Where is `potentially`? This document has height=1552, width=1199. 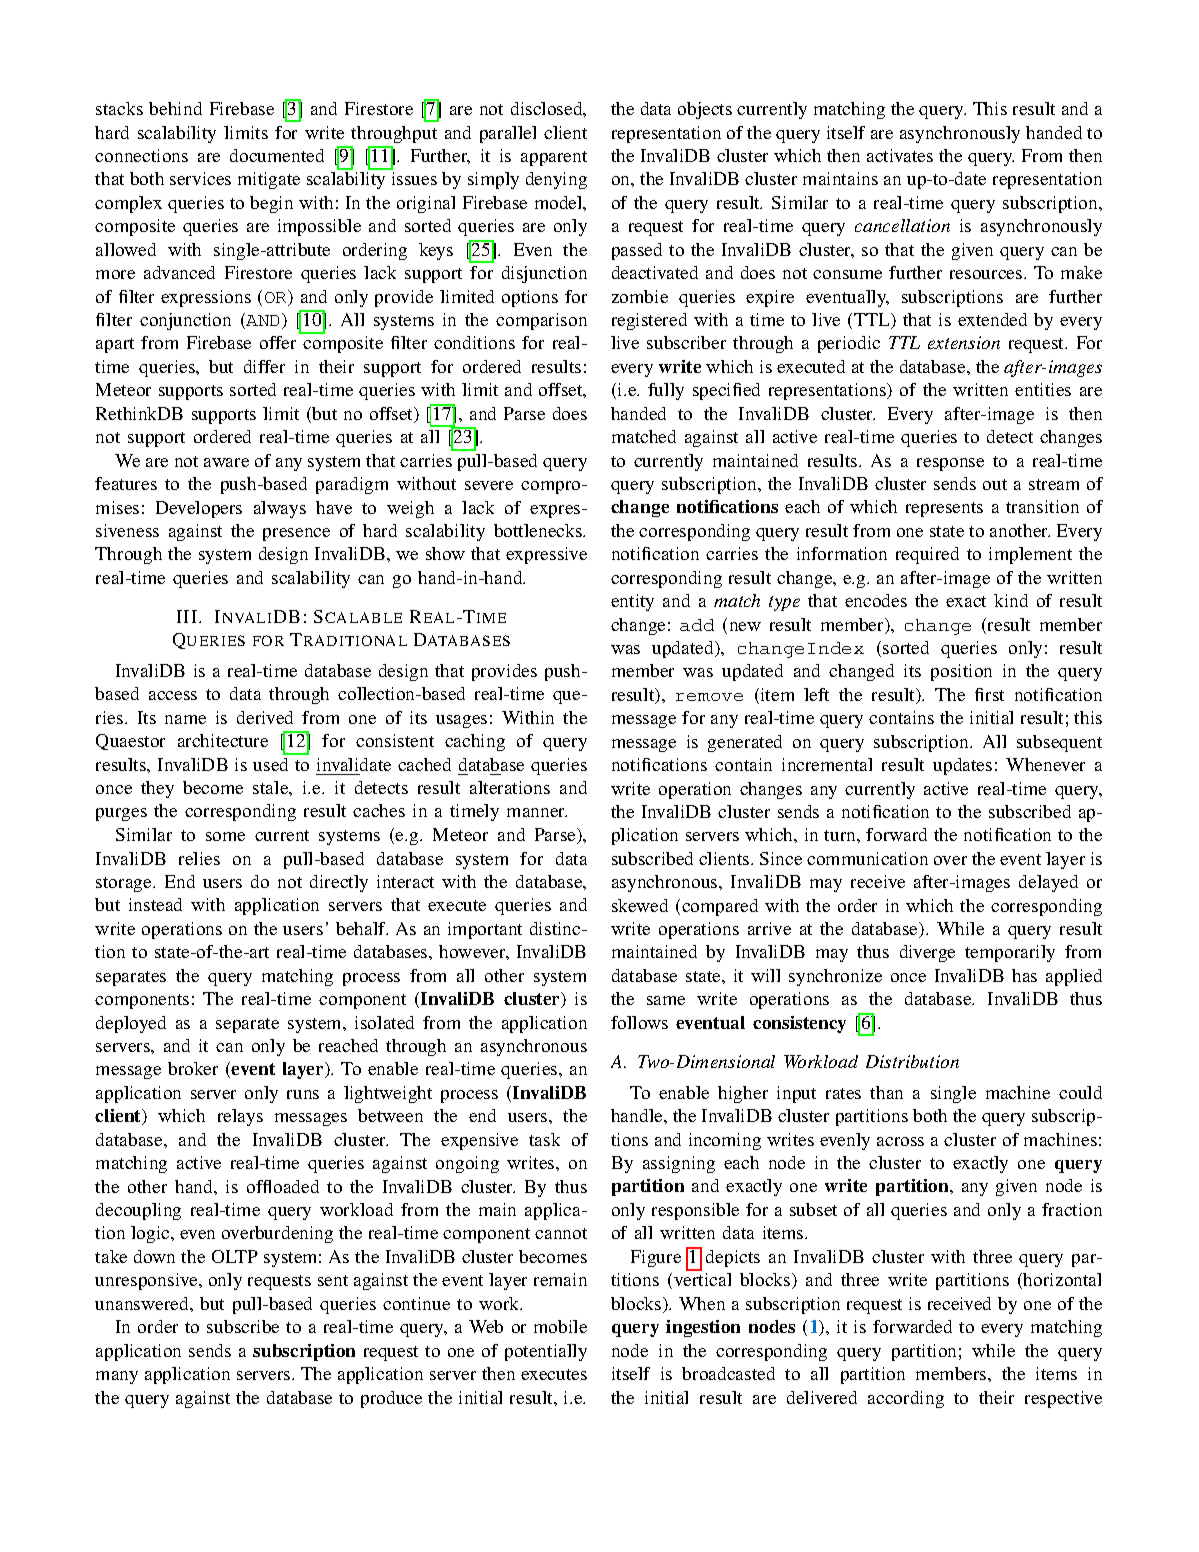 potentially is located at coordinates (546, 1352).
